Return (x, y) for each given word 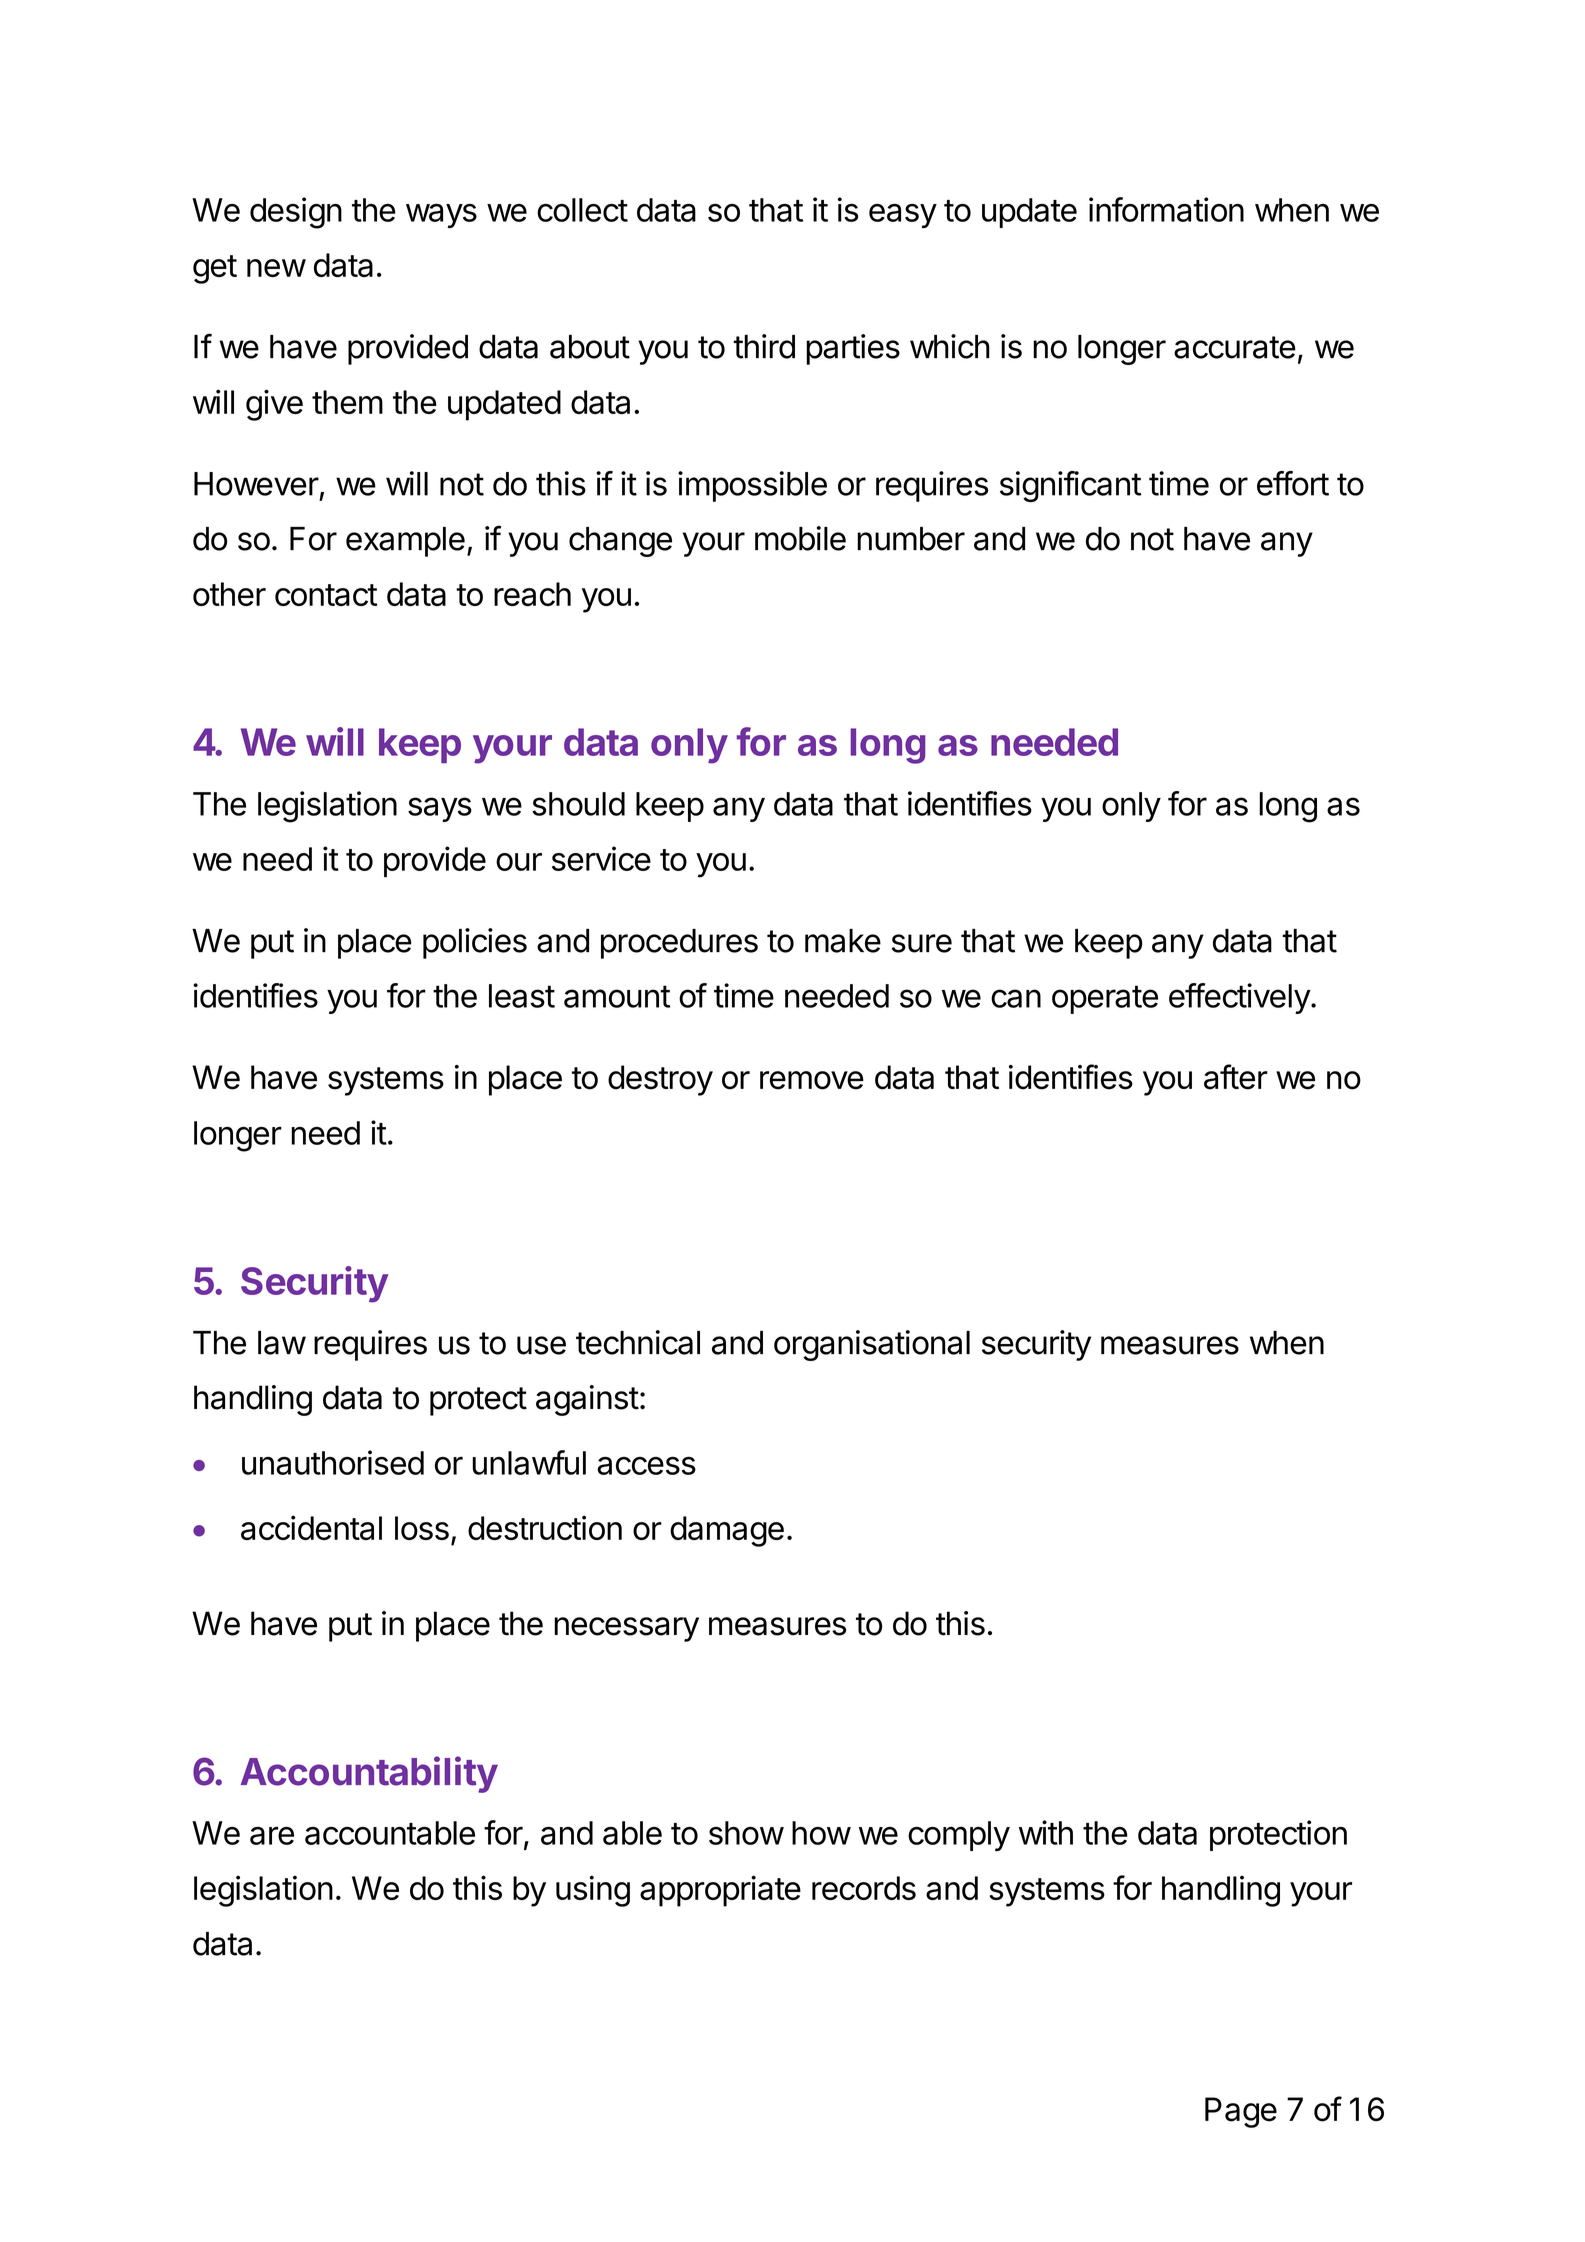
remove (812, 1080)
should (578, 804)
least (522, 996)
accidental (311, 1527)
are (272, 1835)
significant (1070, 486)
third (764, 346)
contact (326, 595)
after (1236, 1077)
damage (727, 1531)
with (1046, 1832)
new (276, 268)
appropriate (720, 1891)
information (1166, 209)
